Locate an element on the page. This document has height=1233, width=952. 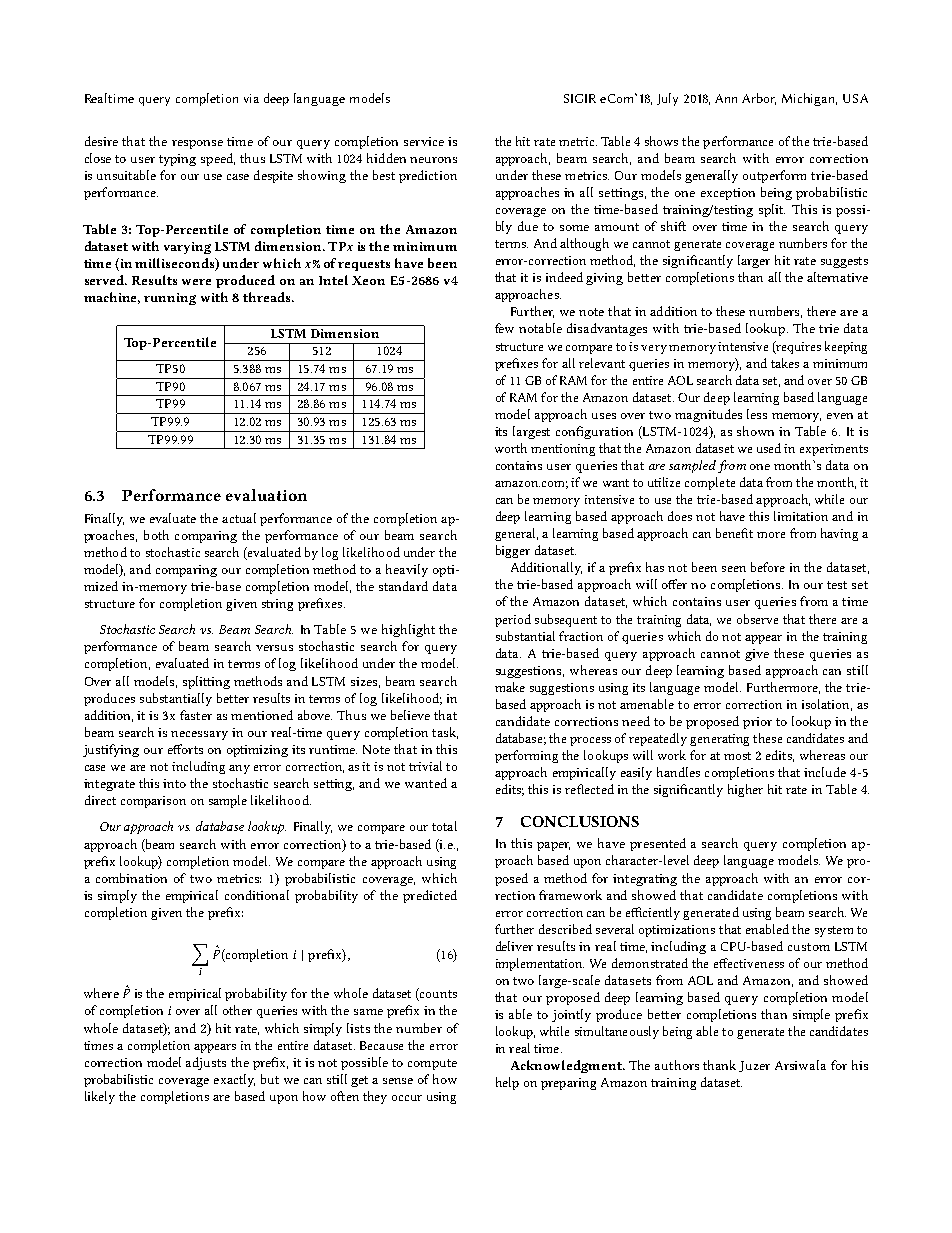
period is located at coordinates (513, 620).
